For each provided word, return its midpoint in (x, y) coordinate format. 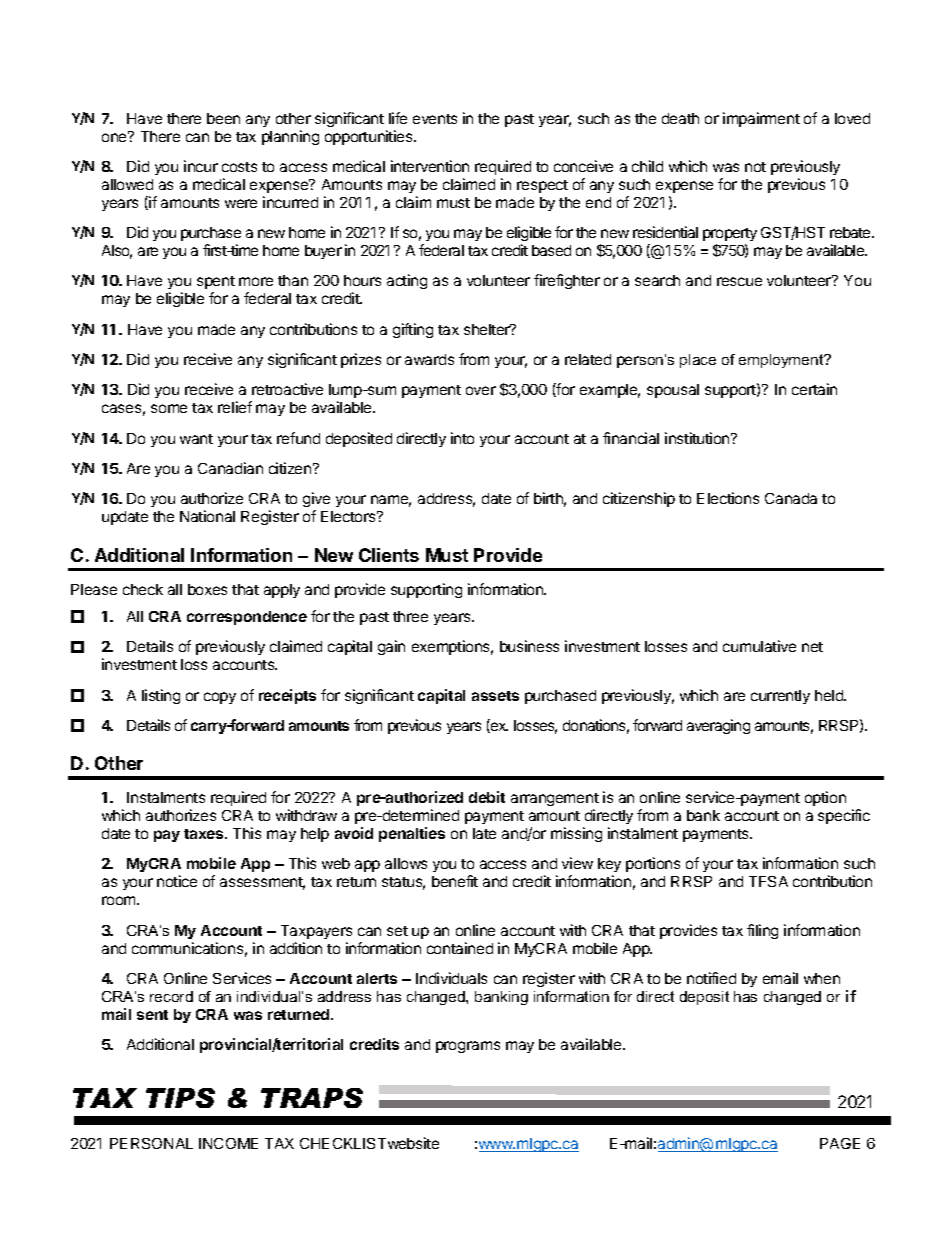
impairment (761, 119)
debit (487, 797)
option (825, 798)
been (223, 118)
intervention (430, 166)
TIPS (180, 1098)
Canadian (230, 468)
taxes (205, 834)
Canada (791, 498)
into (462, 438)
